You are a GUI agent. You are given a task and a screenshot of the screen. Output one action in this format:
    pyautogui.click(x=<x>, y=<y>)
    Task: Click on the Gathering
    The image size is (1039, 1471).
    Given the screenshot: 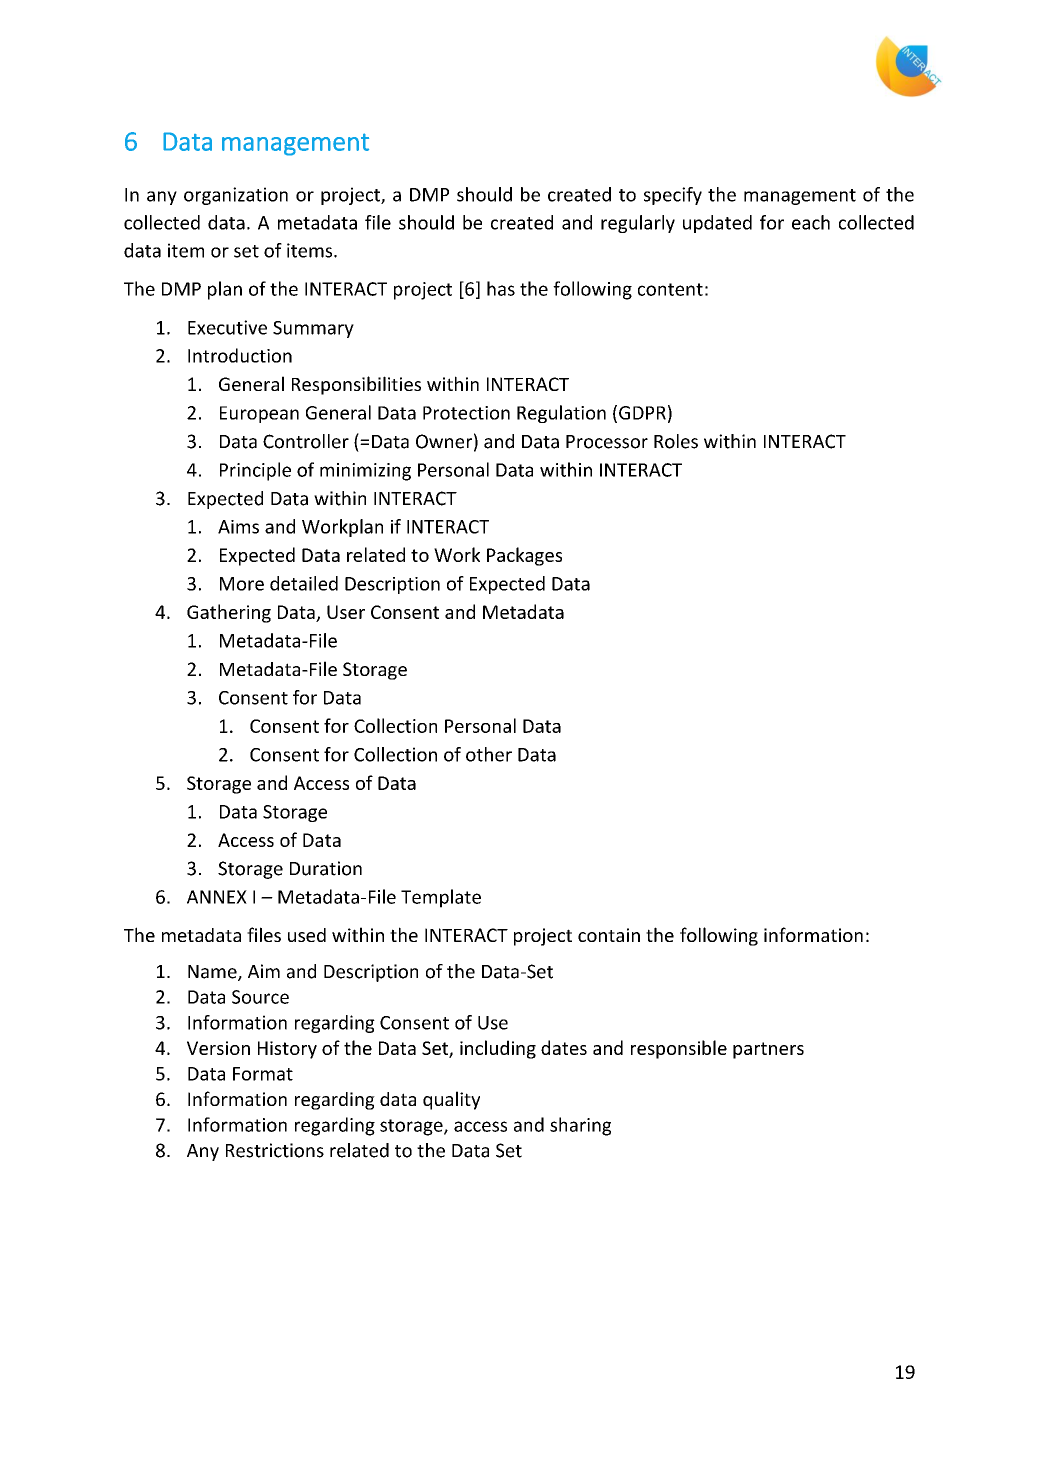 What is the action you would take?
    pyautogui.click(x=229, y=613)
